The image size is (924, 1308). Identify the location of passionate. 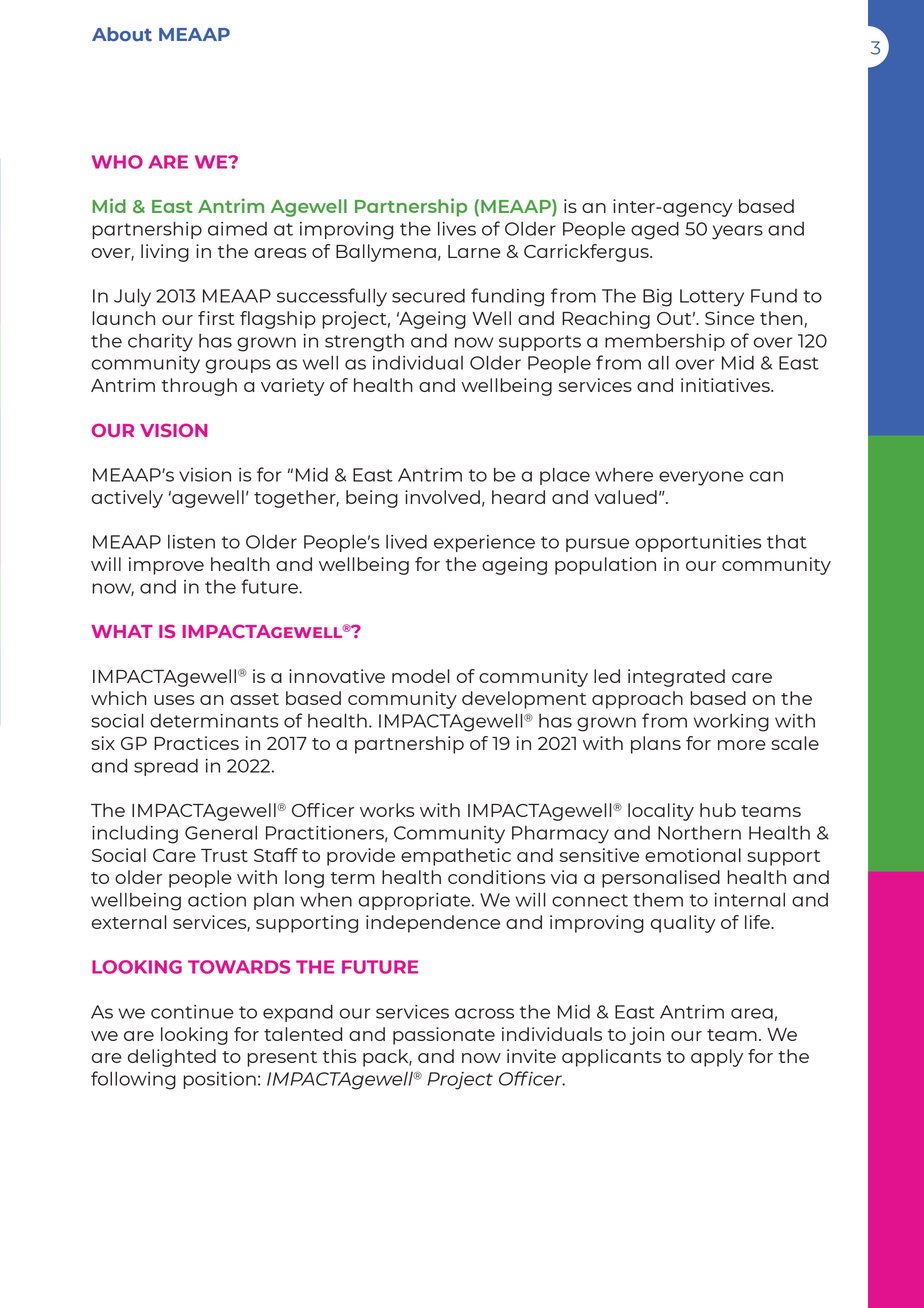
(444, 1036).
